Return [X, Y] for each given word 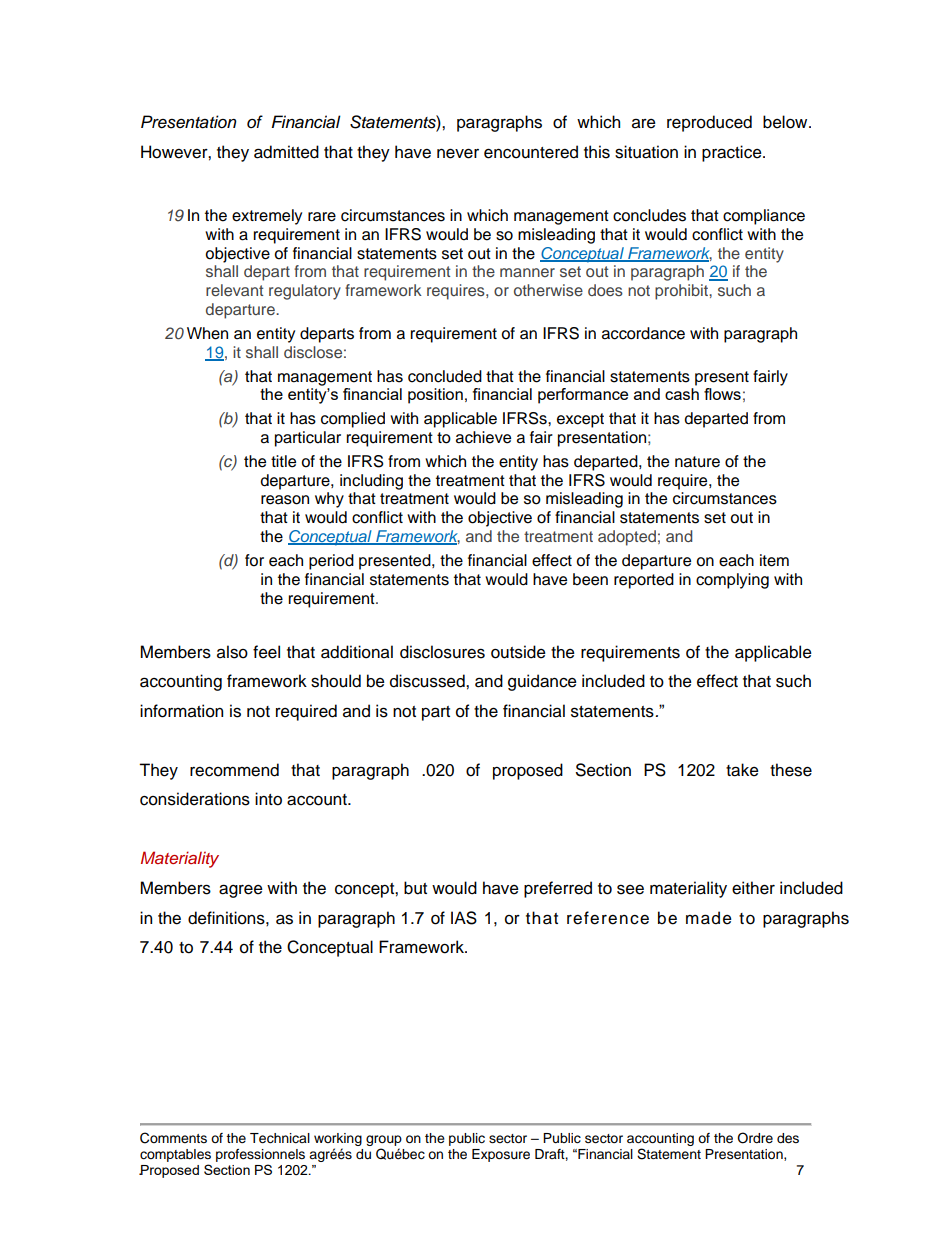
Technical [280, 1138]
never [458, 153]
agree [241, 891]
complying [732, 581]
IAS [464, 918]
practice [733, 153]
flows [722, 394]
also [232, 652]
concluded [445, 376]
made [709, 918]
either [753, 888]
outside [518, 652]
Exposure [501, 1155]
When [207, 333]
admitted [286, 152]
